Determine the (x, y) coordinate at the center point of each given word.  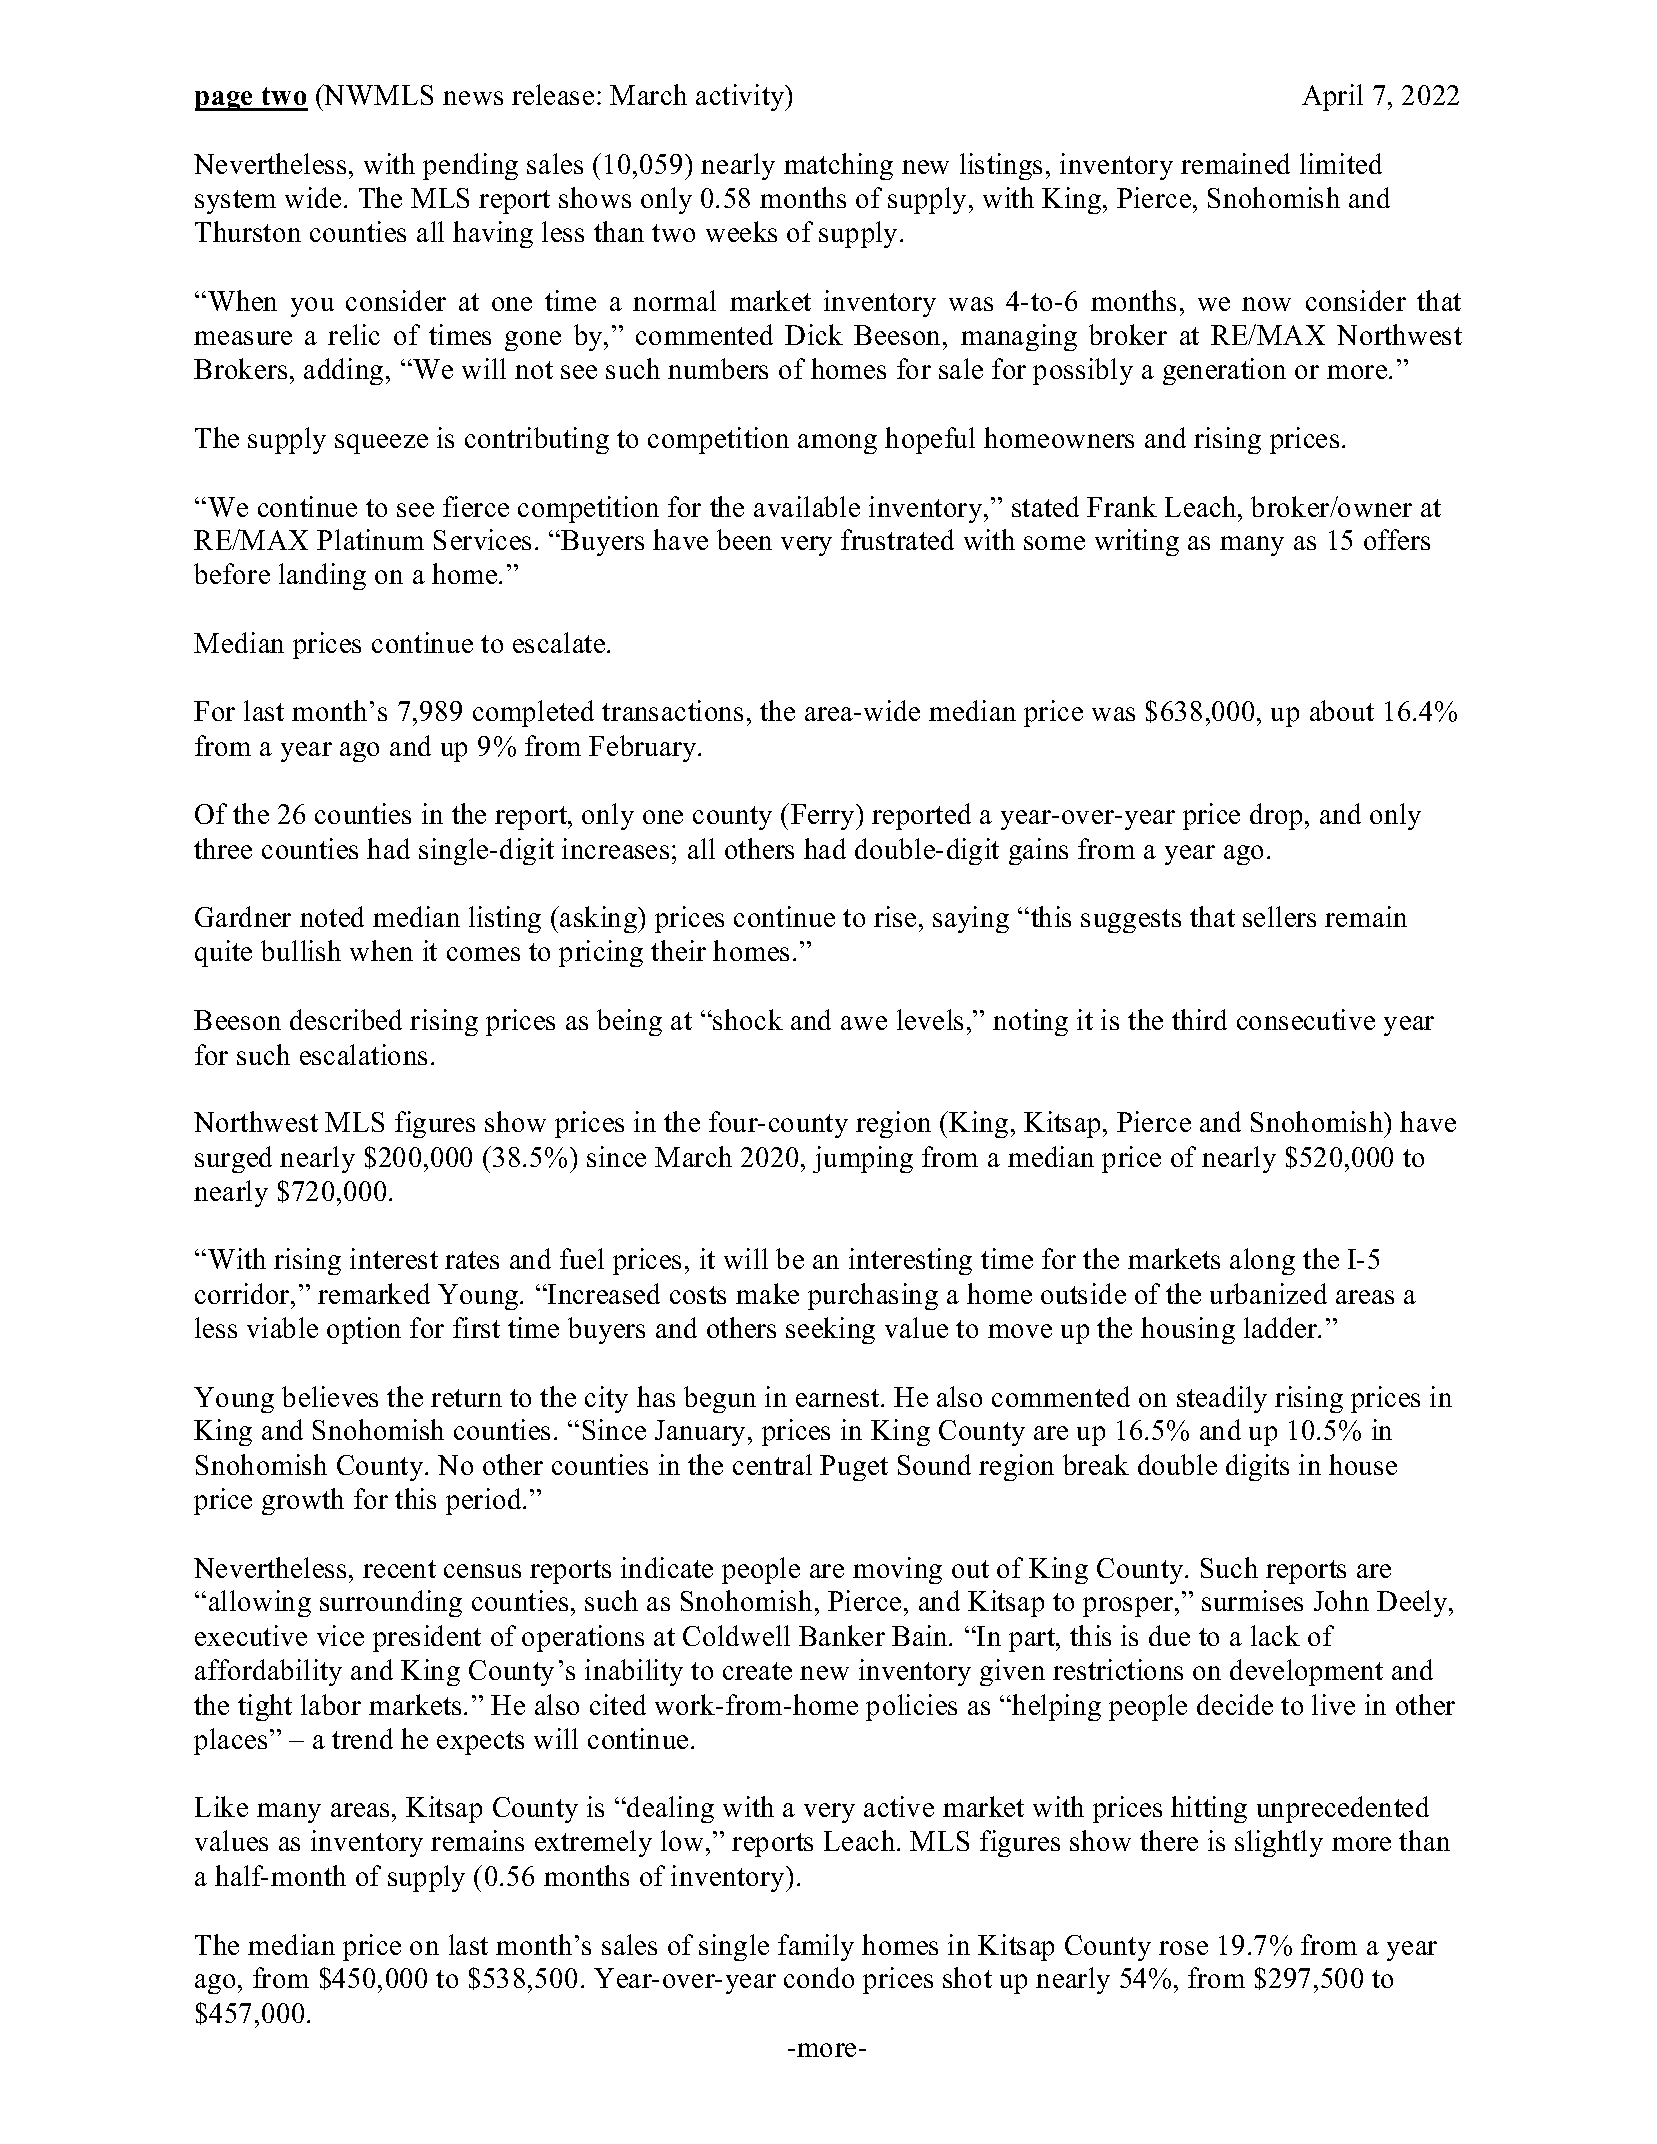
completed (533, 713)
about (1342, 710)
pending (470, 166)
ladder (1281, 1327)
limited (1341, 163)
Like (221, 1806)
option (364, 1330)
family (816, 1947)
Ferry (824, 817)
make (767, 1293)
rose (1183, 1948)
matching (838, 166)
